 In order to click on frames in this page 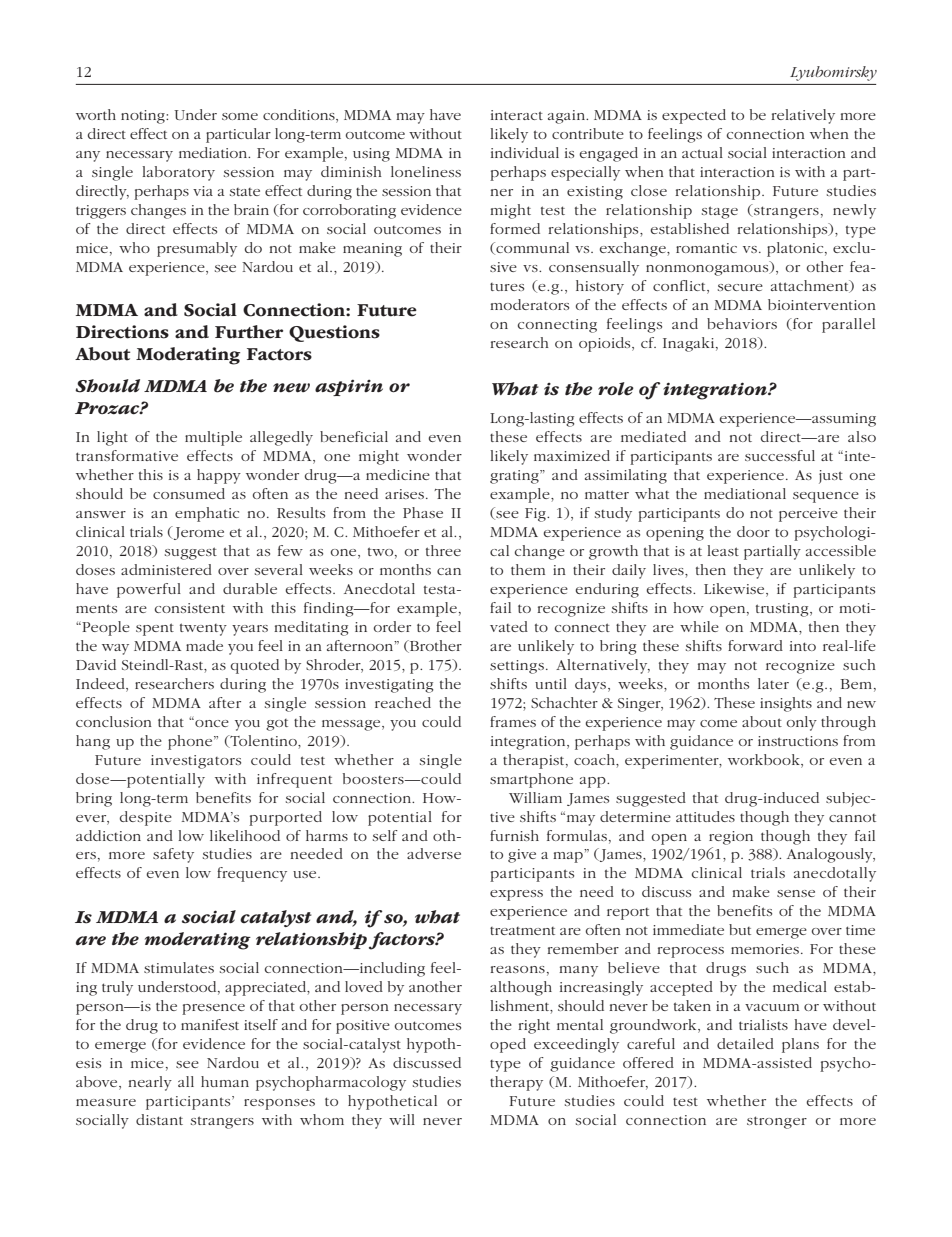, I will do `click(513, 721)`.
